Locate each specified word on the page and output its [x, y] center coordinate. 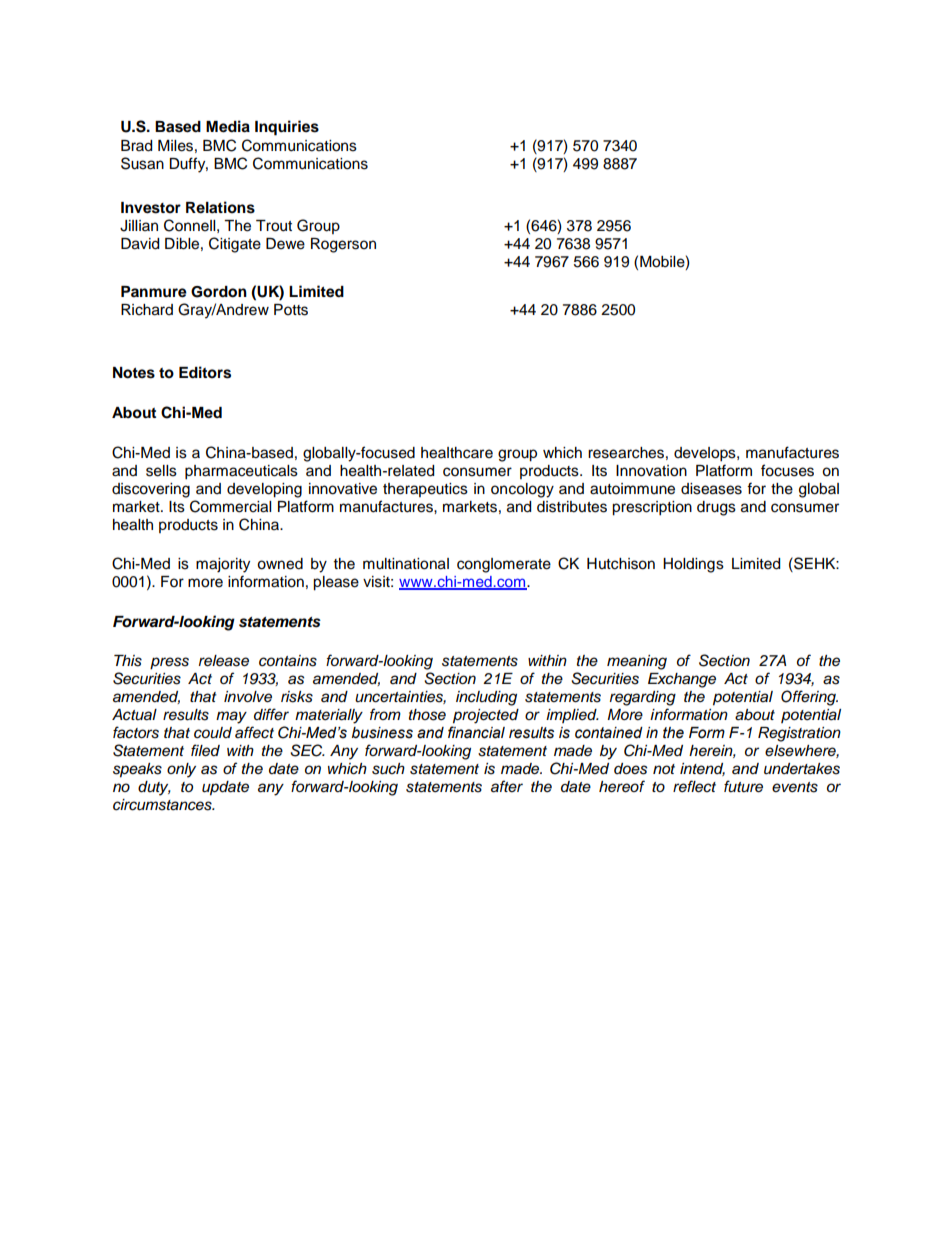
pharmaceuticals [241, 472]
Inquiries [287, 128]
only [181, 770]
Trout [274, 226]
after [507, 786]
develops [706, 454]
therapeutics [425, 490]
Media [228, 126]
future [743, 786]
